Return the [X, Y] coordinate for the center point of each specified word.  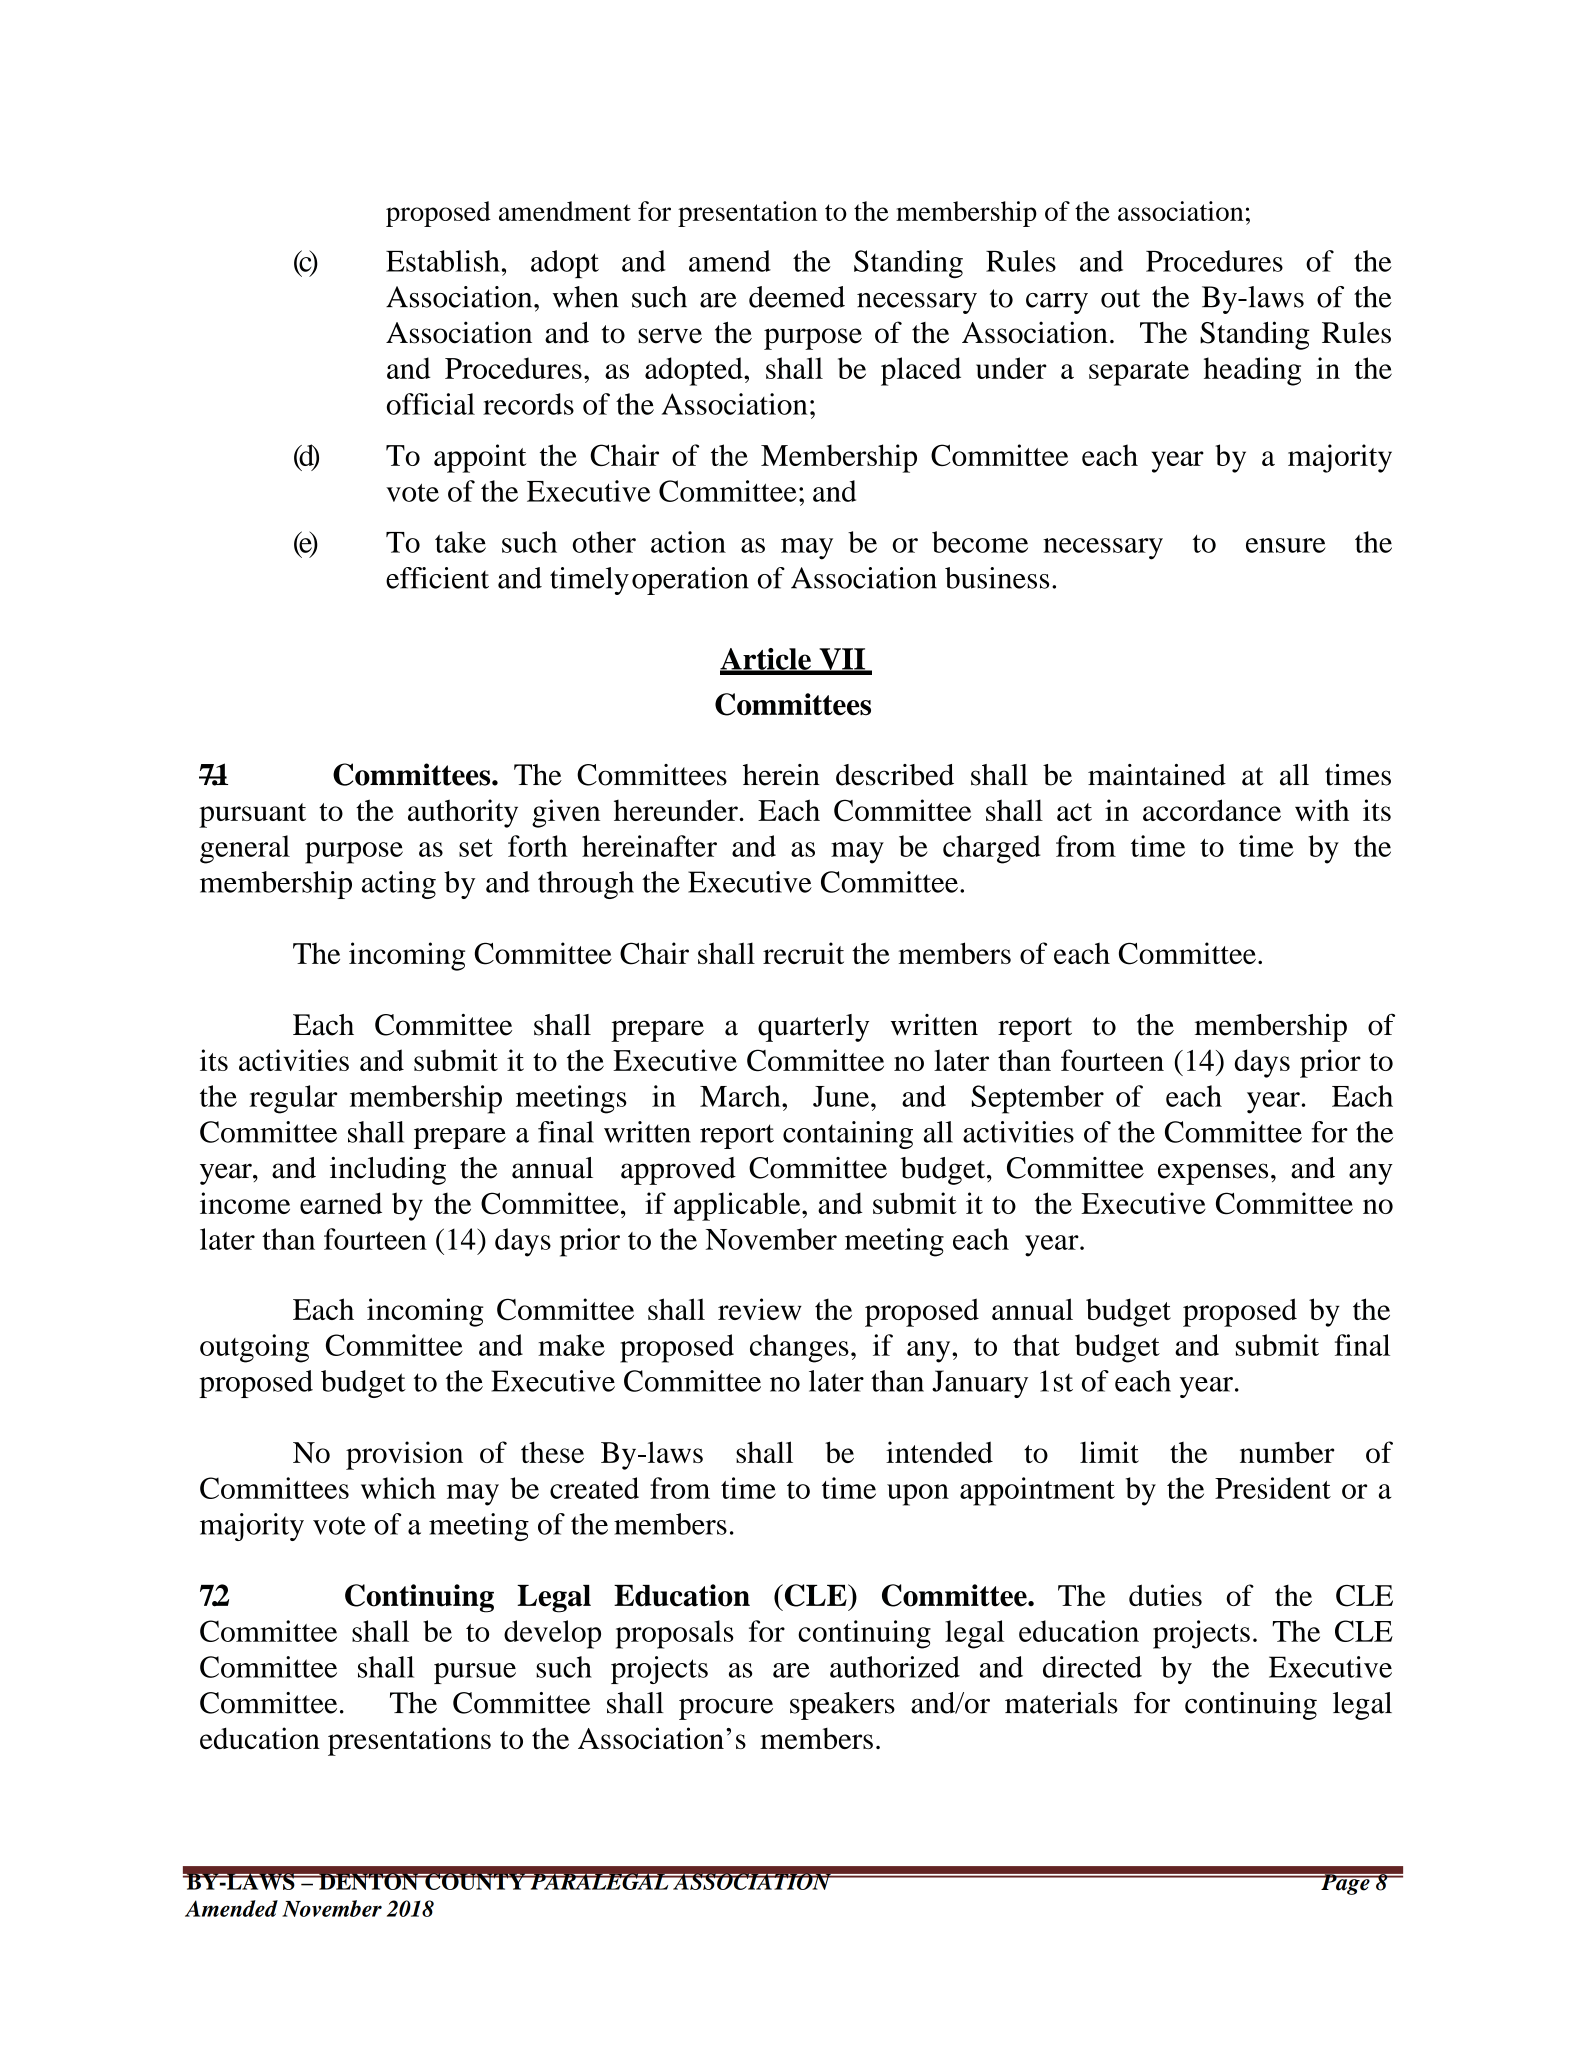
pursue [475, 1673]
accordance [1212, 810]
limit [1109, 1452]
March [741, 1096]
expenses [1213, 1174]
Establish [443, 261]
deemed [797, 297]
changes [799, 1348]
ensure [1286, 545]
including [388, 1171]
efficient [437, 578]
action [688, 542]
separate [1139, 373]
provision [404, 1455]
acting [399, 885]
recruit [803, 953]
